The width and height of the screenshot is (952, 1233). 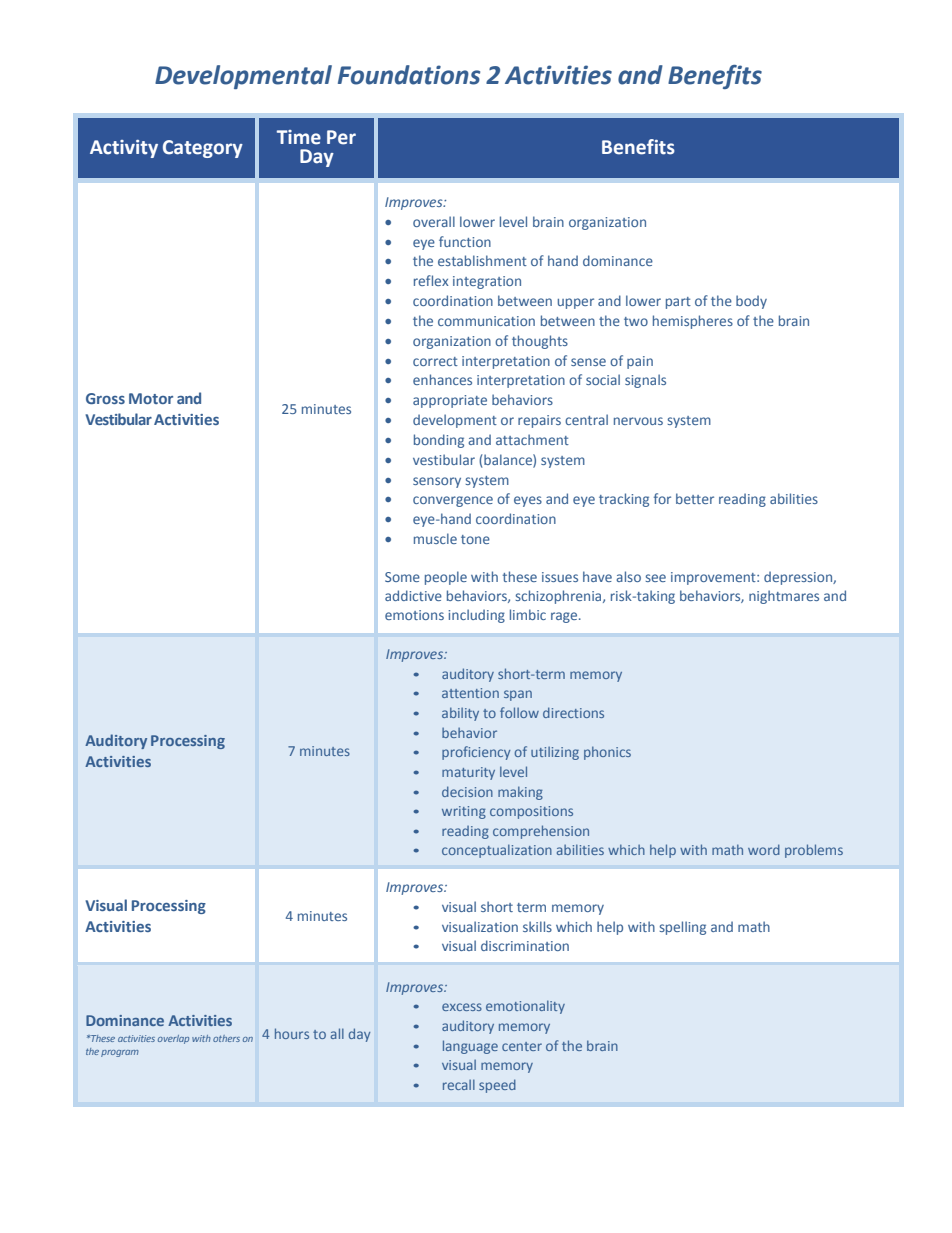 I want to click on language, so click(x=470, y=1047).
